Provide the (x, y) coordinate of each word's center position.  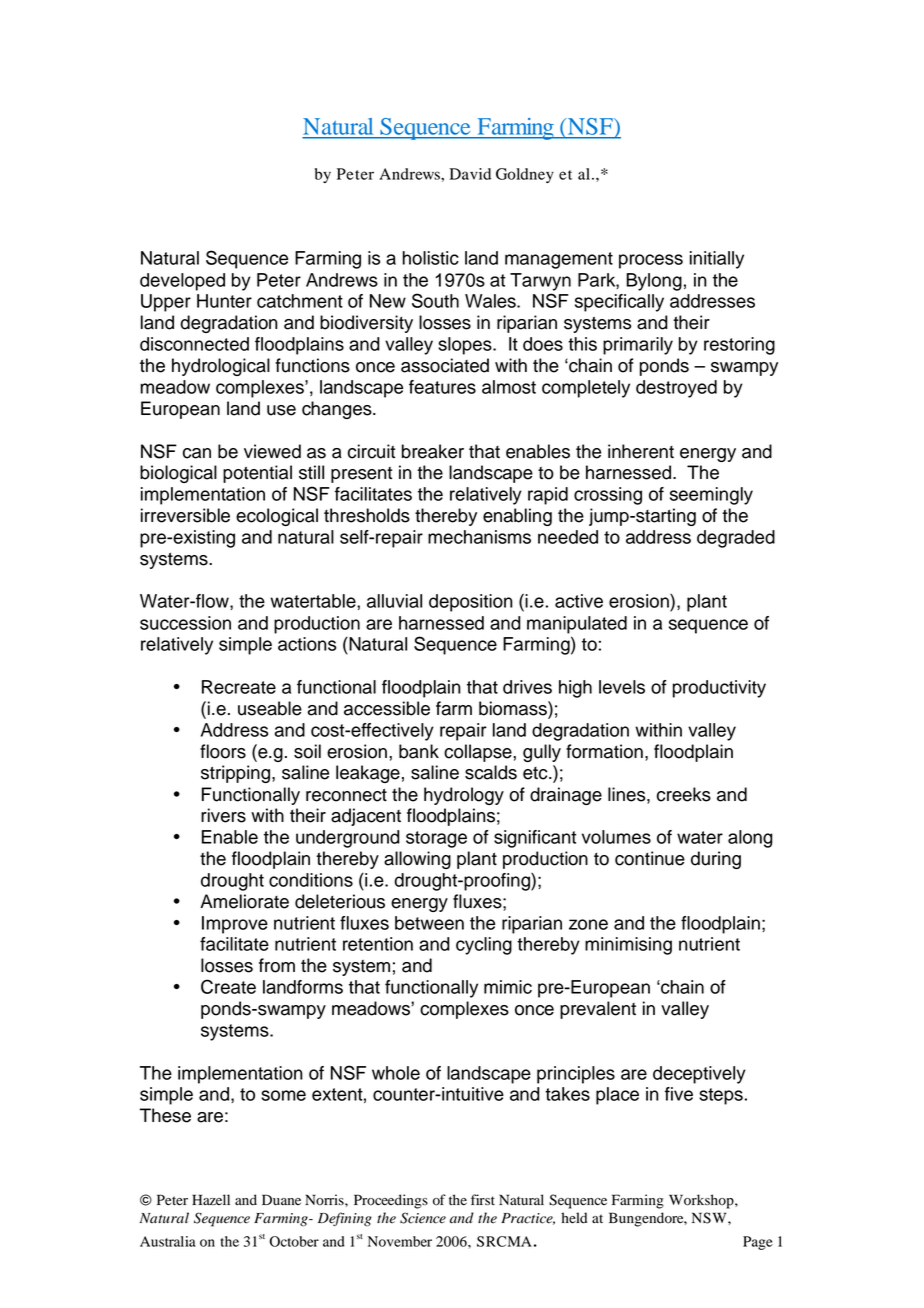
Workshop (702, 1201)
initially (717, 260)
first (483, 1199)
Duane (281, 1200)
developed (182, 282)
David (470, 174)
